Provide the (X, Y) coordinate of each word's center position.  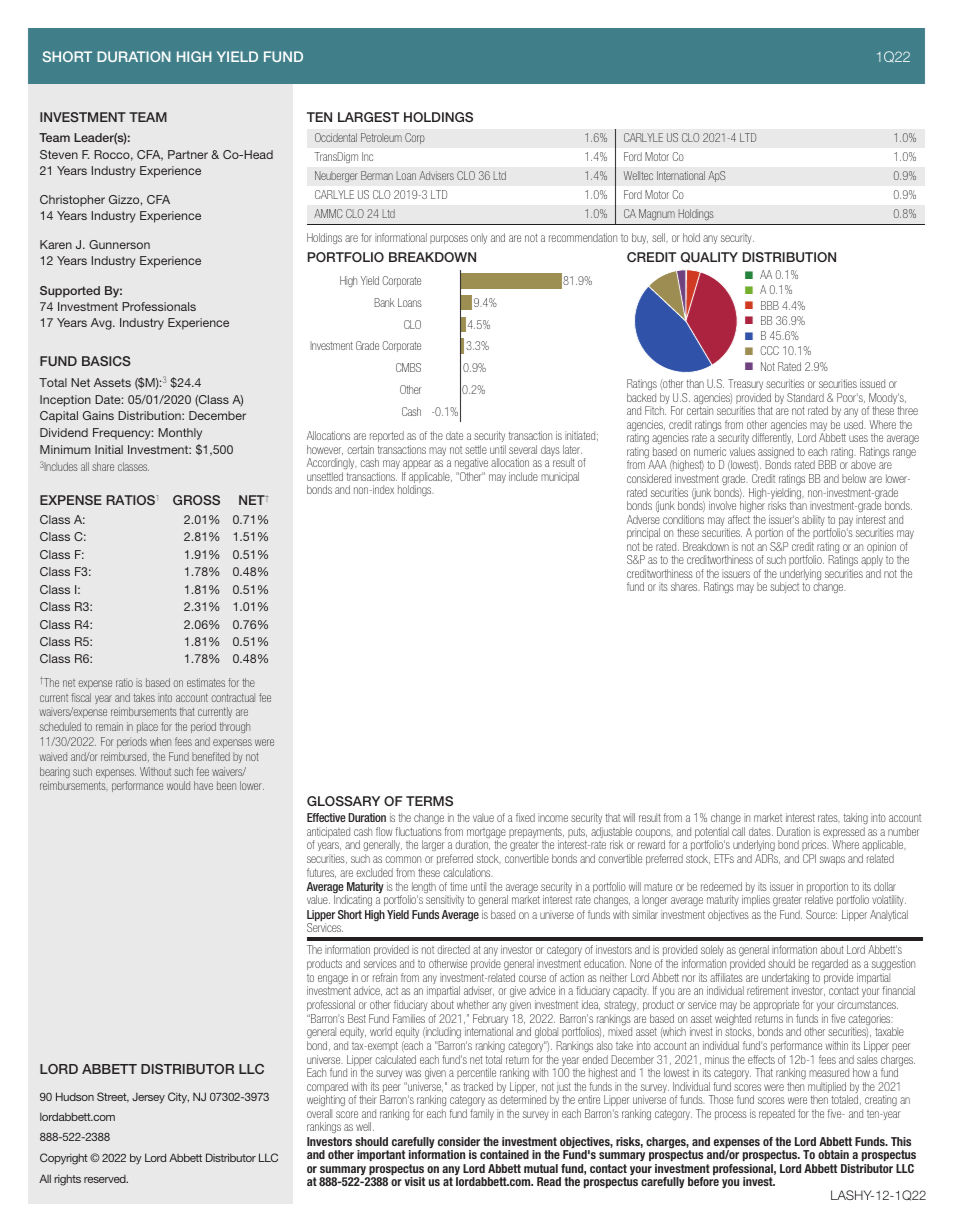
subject (784, 587)
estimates (206, 682)
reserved (106, 1179)
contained (504, 1154)
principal (643, 533)
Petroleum (381, 137)
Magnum (657, 214)
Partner (188, 154)
